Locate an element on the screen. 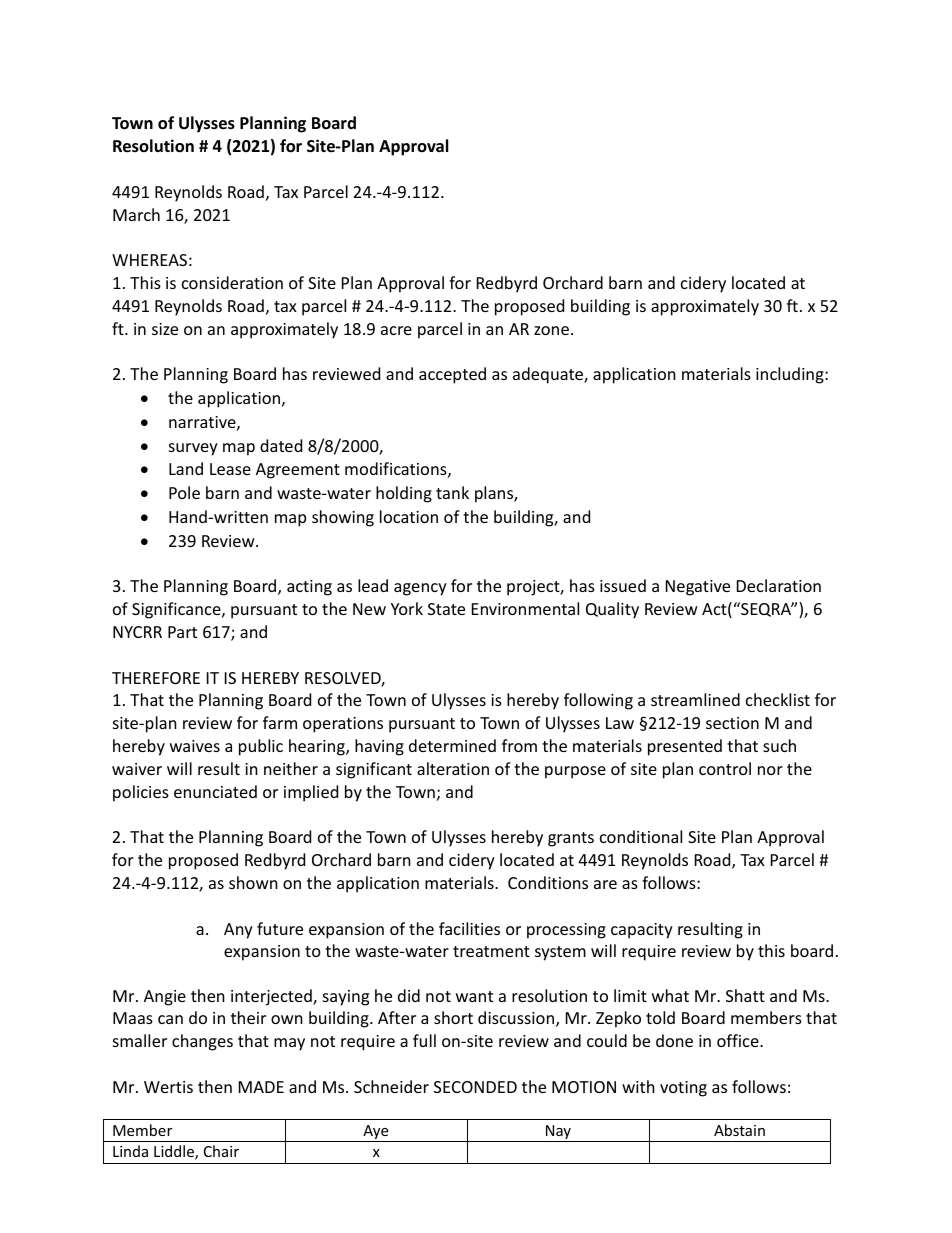 The image size is (952, 1233). Pole is located at coordinates (184, 492).
